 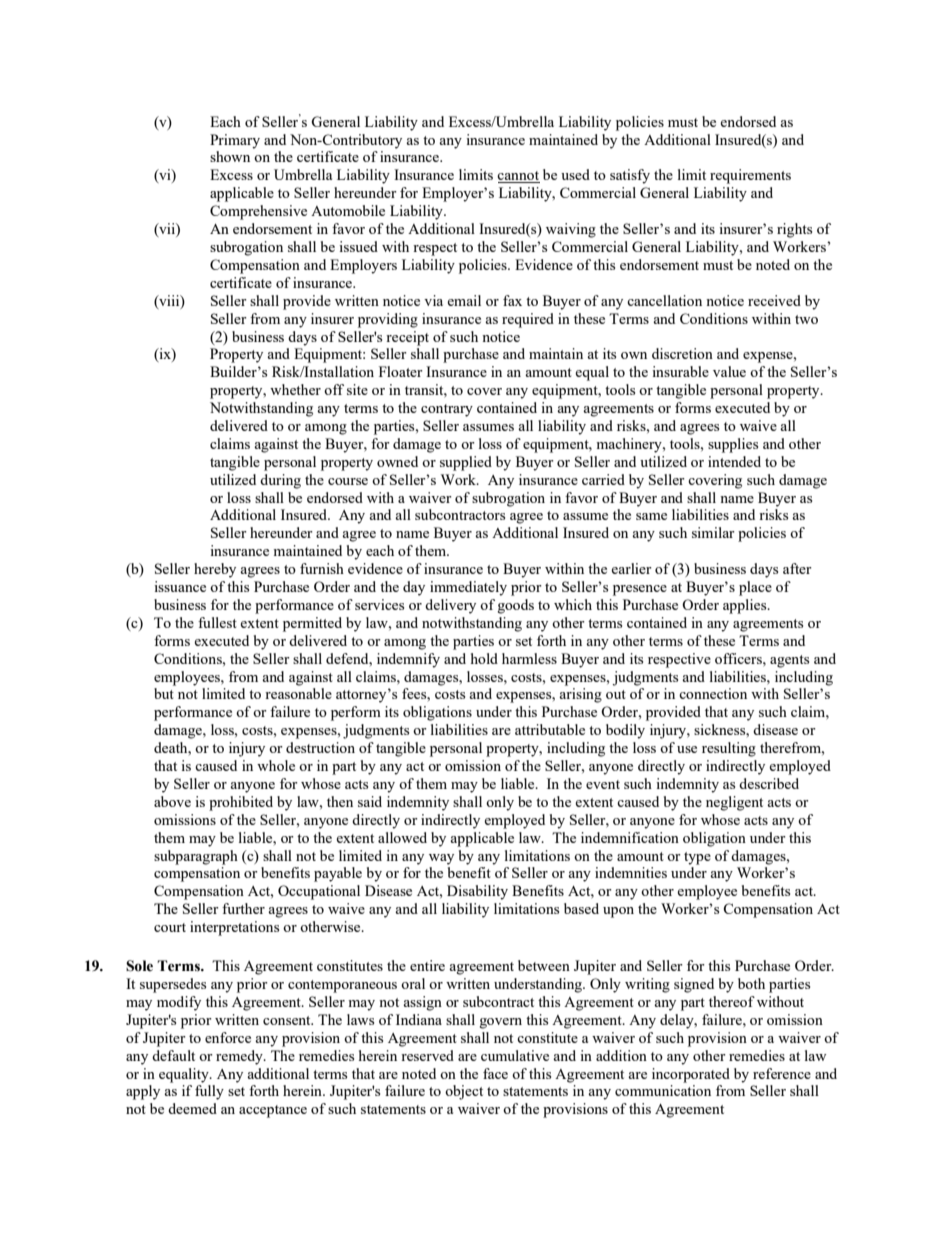 I want to click on shown, so click(x=230, y=156).
